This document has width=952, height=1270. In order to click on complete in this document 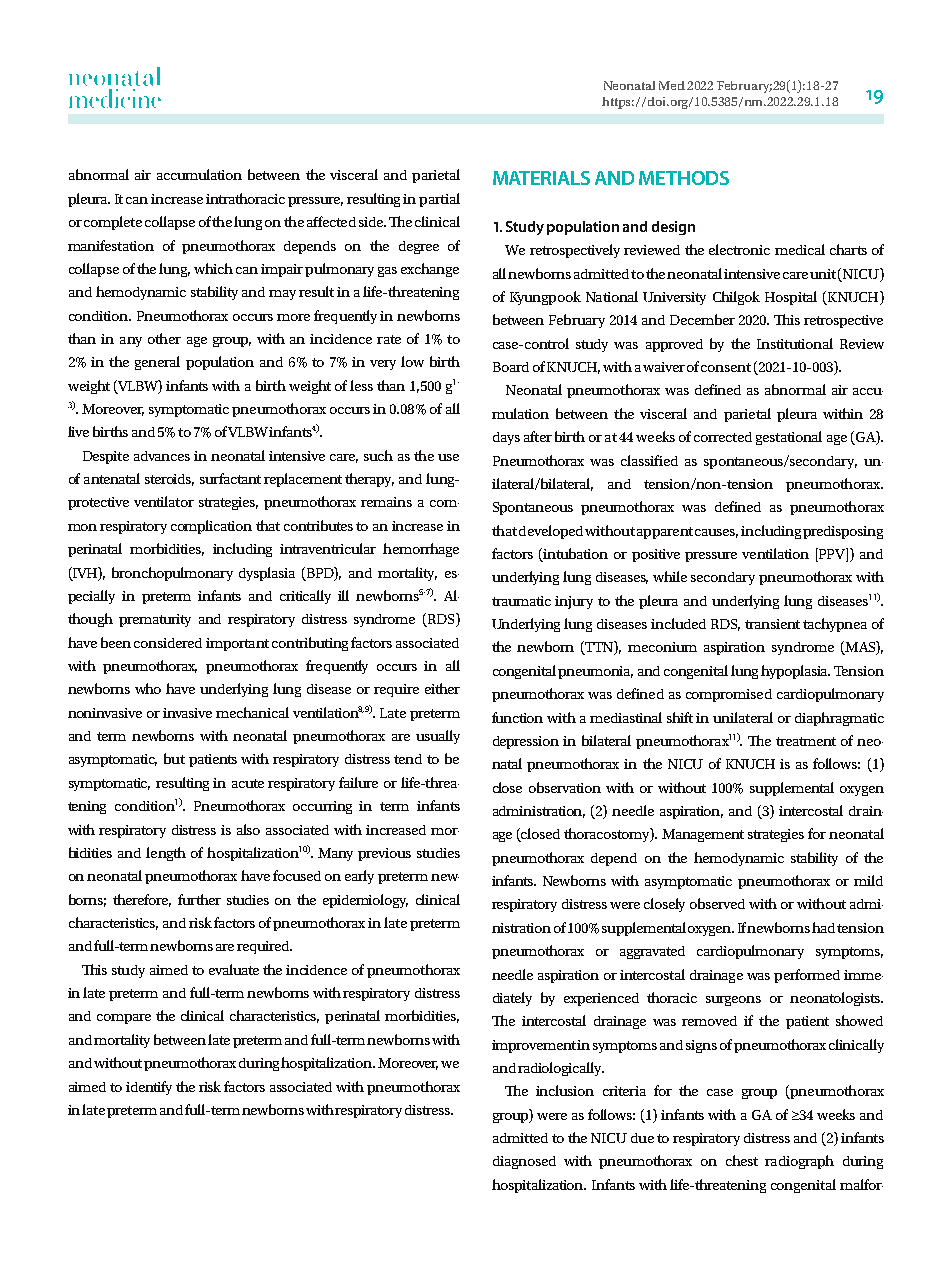, I will do `click(113, 223)`.
